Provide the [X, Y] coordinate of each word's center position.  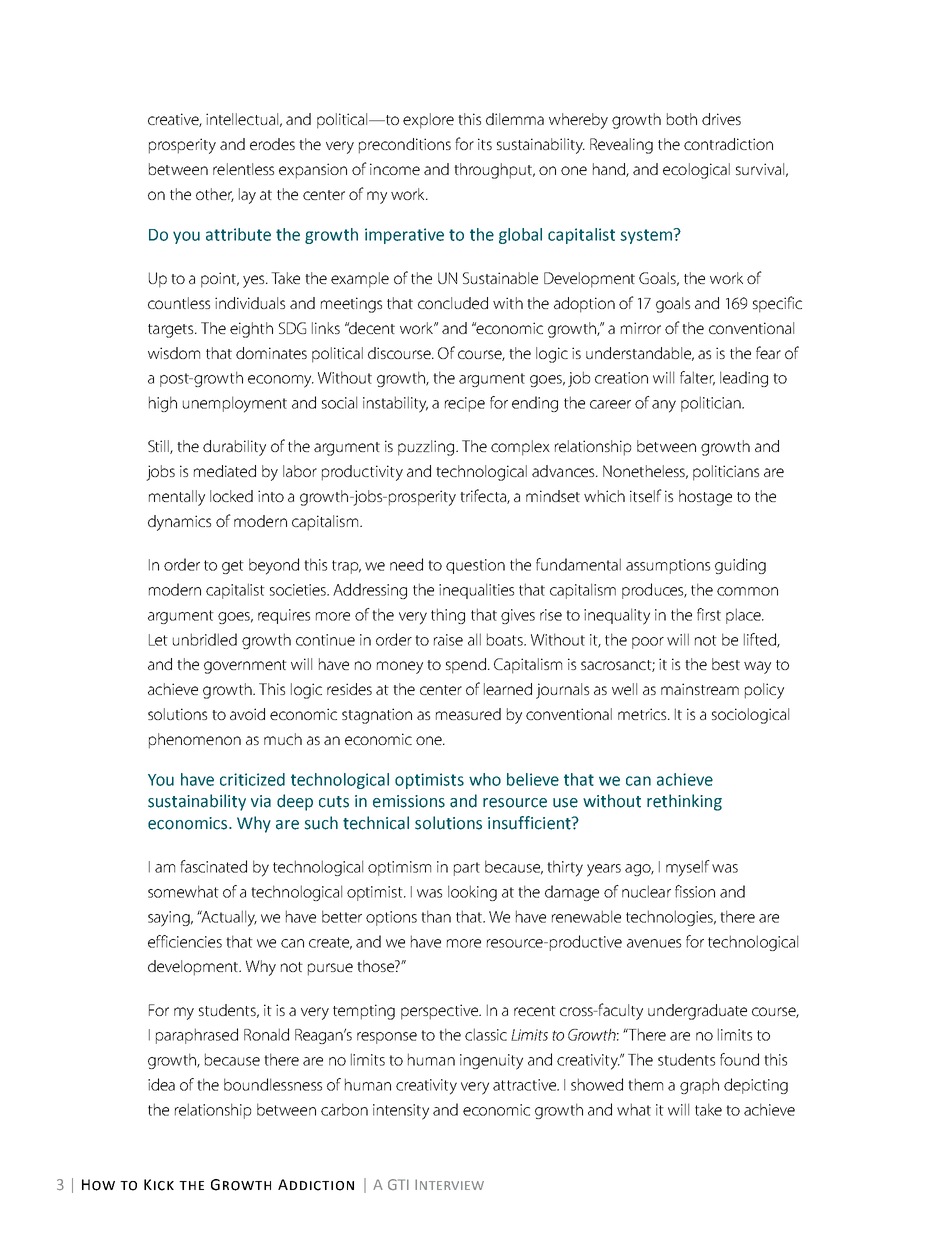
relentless [243, 169]
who [485, 779]
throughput [494, 171]
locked [231, 496]
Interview [449, 1184]
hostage [705, 498]
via [261, 801]
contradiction [728, 144]
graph [699, 1086]
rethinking [684, 802]
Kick [159, 1185]
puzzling [427, 448]
